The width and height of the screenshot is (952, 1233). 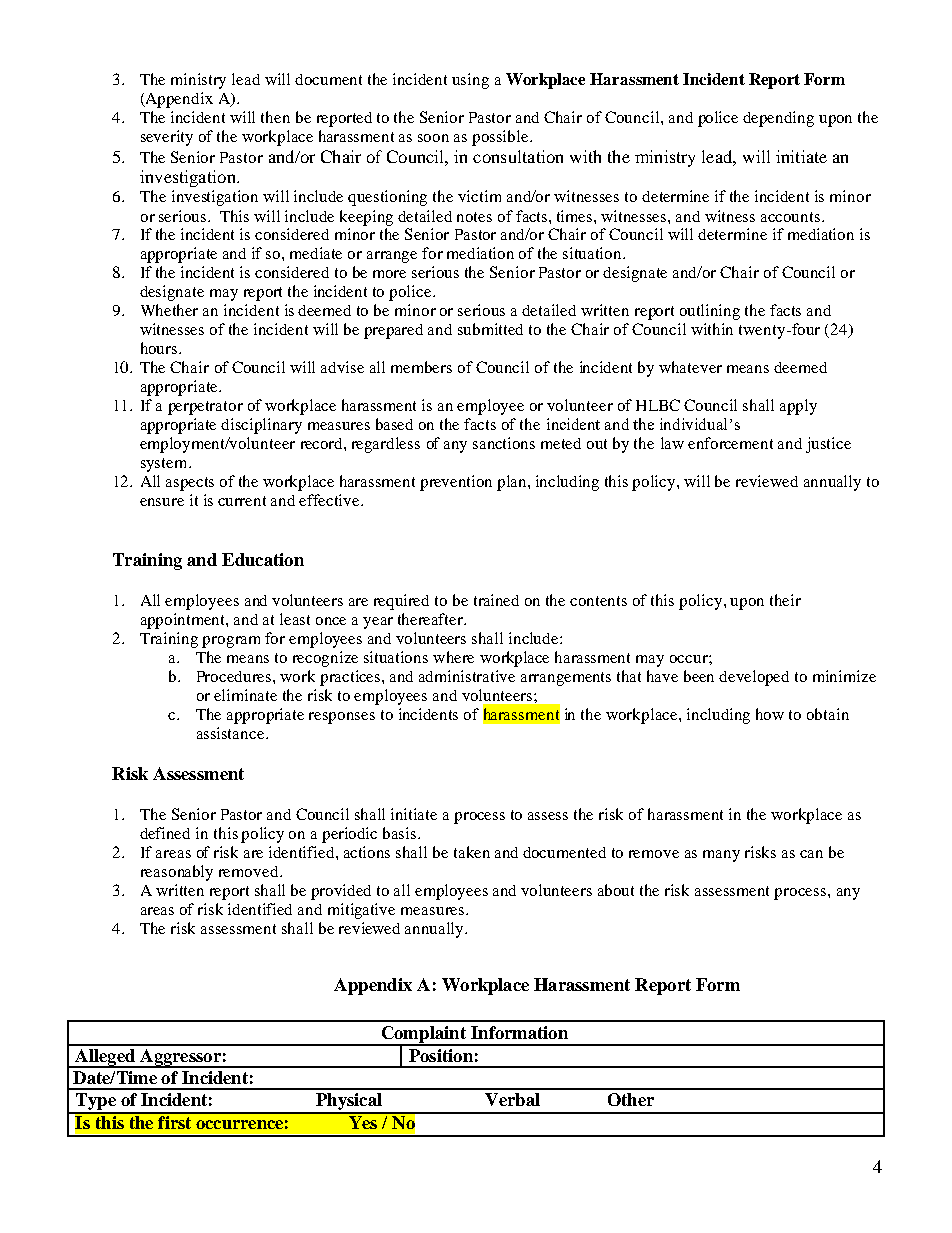 I want to click on then, so click(x=275, y=117).
